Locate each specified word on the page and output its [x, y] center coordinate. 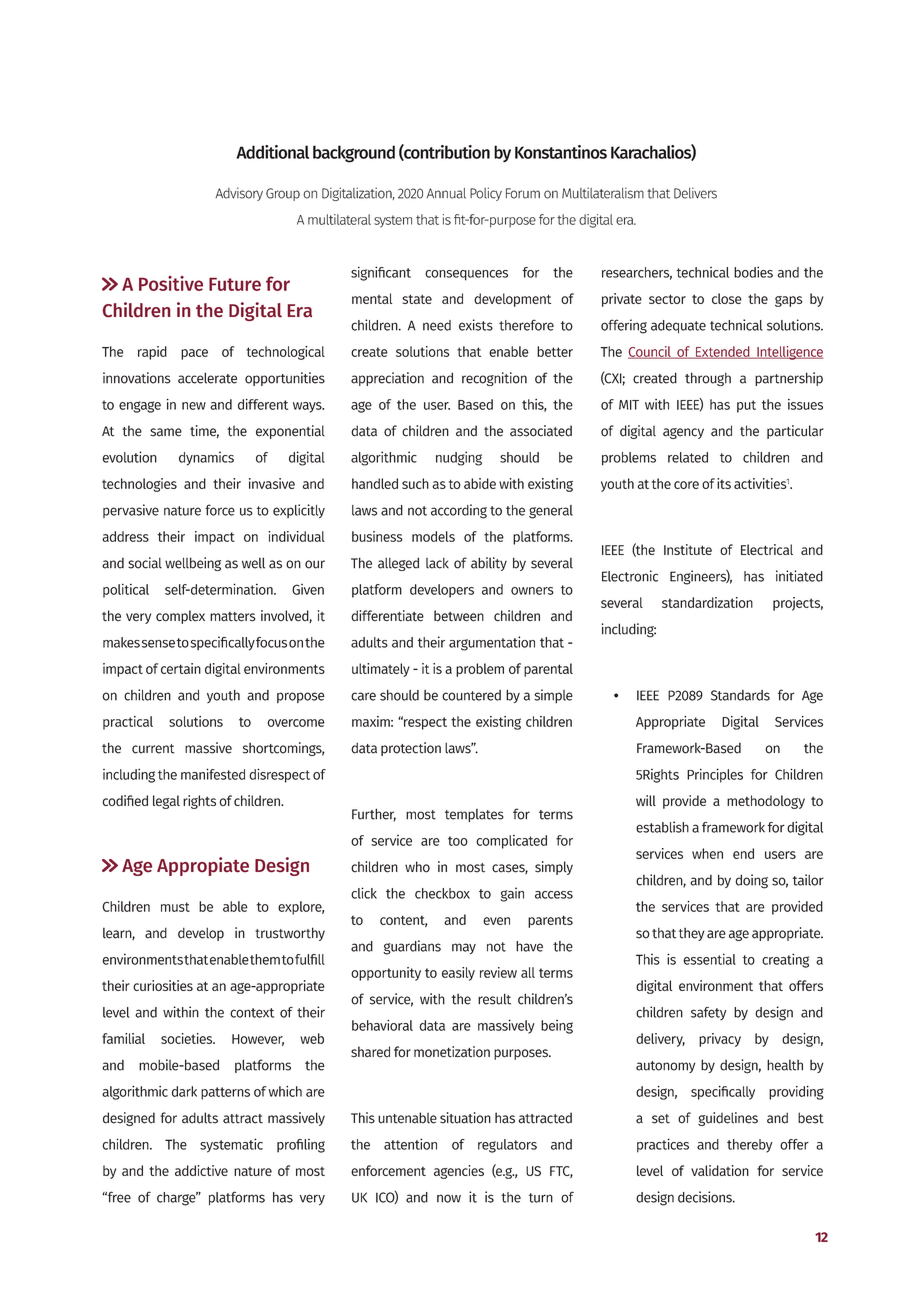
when [707, 853]
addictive [201, 1170]
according [459, 511]
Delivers [695, 193]
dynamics [206, 458]
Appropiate [203, 866]
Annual [446, 193]
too [458, 841]
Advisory [239, 194]
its [724, 483]
